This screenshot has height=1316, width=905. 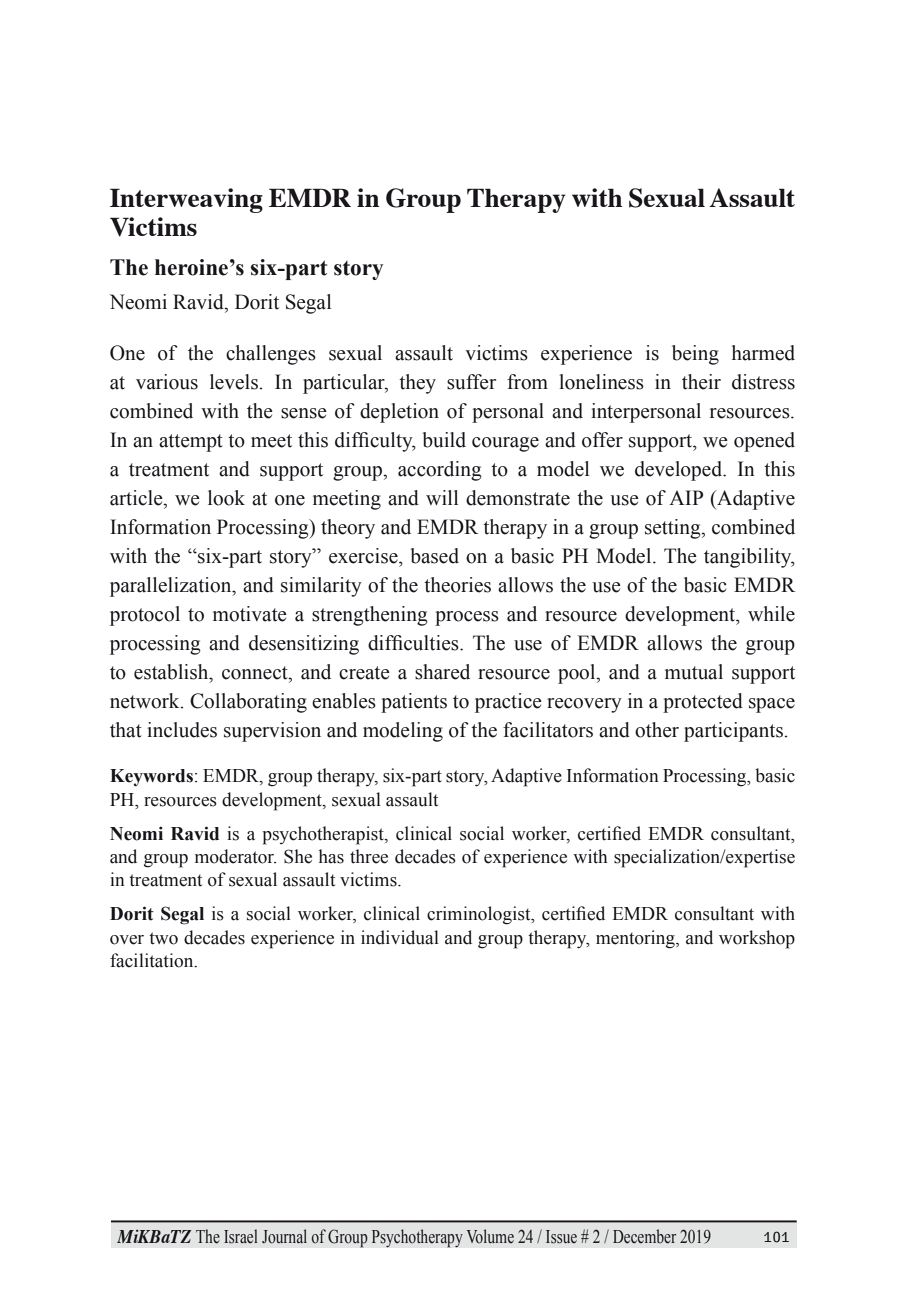 What do you see at coordinates (434, 556) in the screenshot?
I see `based` at bounding box center [434, 556].
